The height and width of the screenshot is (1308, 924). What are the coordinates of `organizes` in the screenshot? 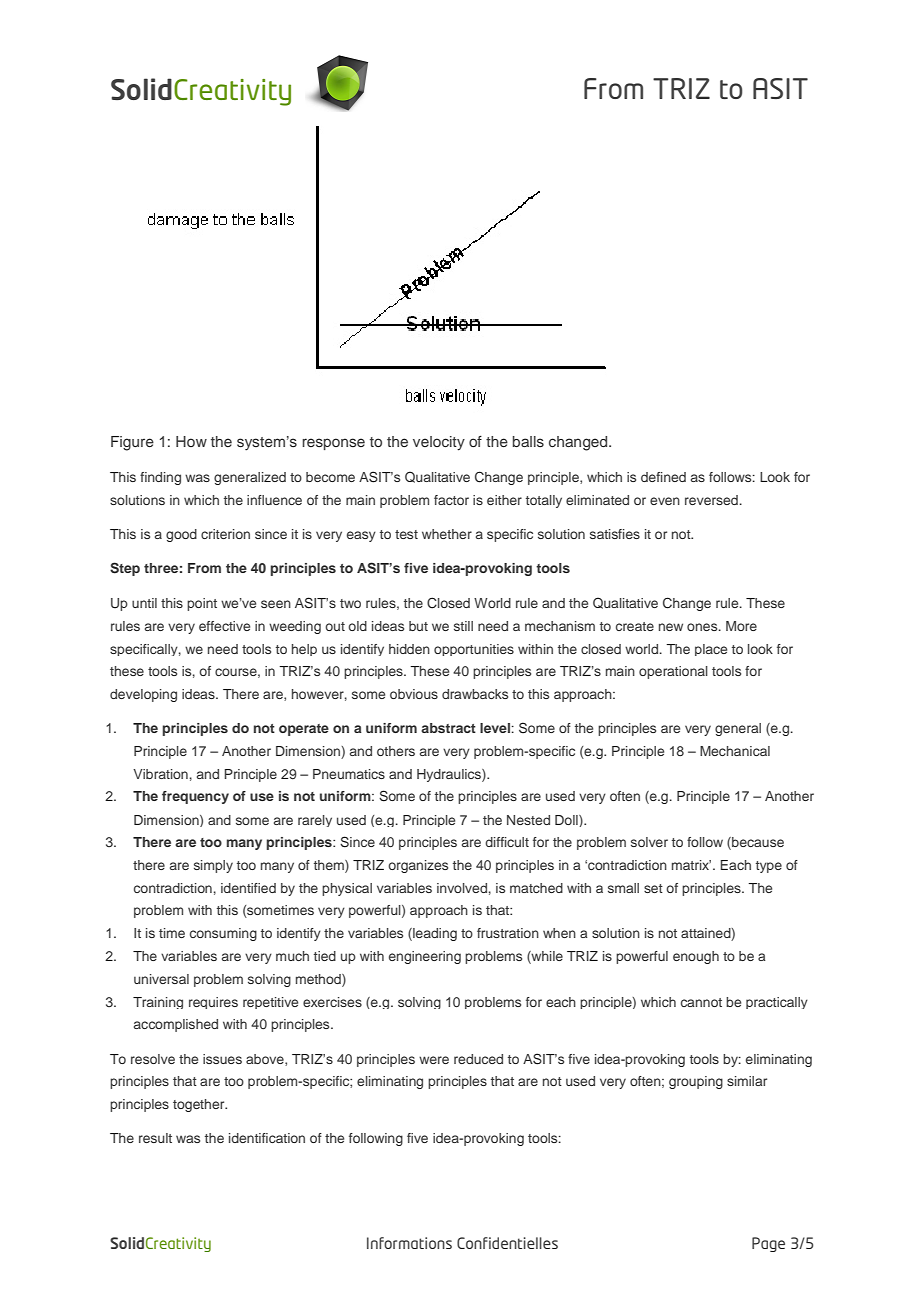 It's located at (418, 866).
